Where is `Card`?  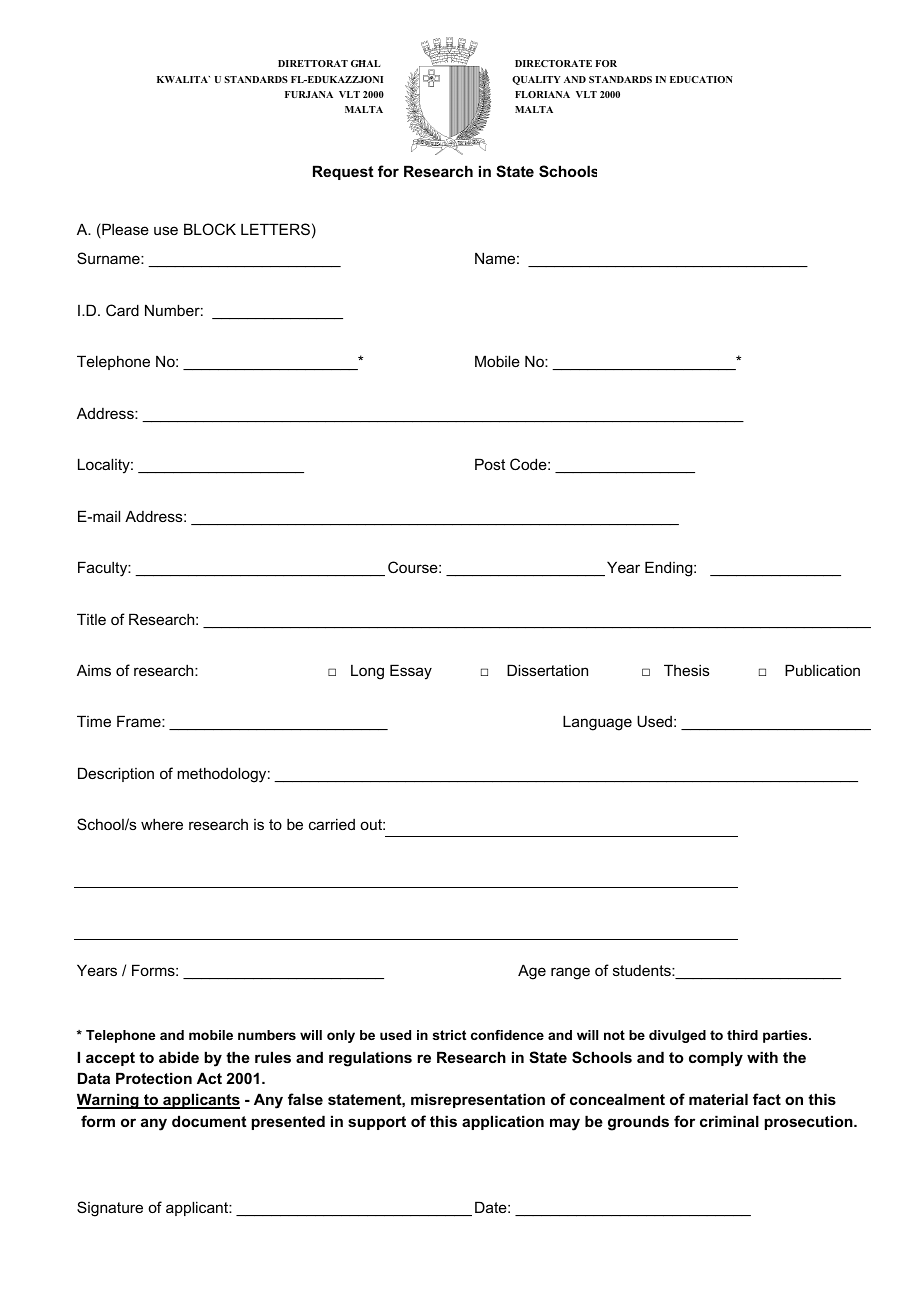 Card is located at coordinates (122, 310).
